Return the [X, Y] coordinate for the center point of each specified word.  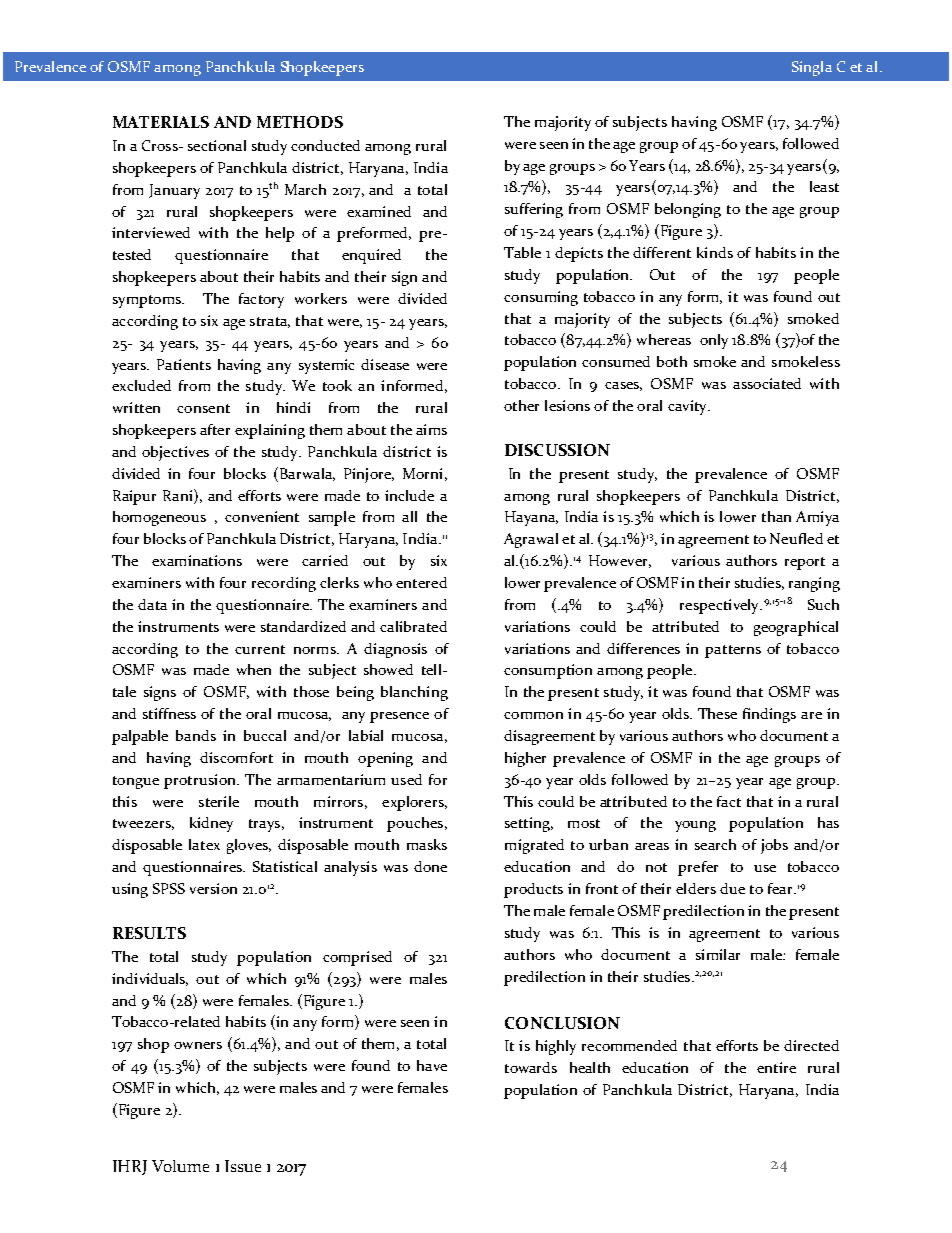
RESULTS [149, 933]
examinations [197, 560]
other [521, 405]
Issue [243, 1166]
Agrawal [531, 540]
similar [718, 954]
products [533, 890]
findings [769, 715]
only [714, 341]
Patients [184, 364]
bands [196, 735]
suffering [534, 210]
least [824, 186]
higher [525, 759]
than [776, 516]
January [174, 191]
